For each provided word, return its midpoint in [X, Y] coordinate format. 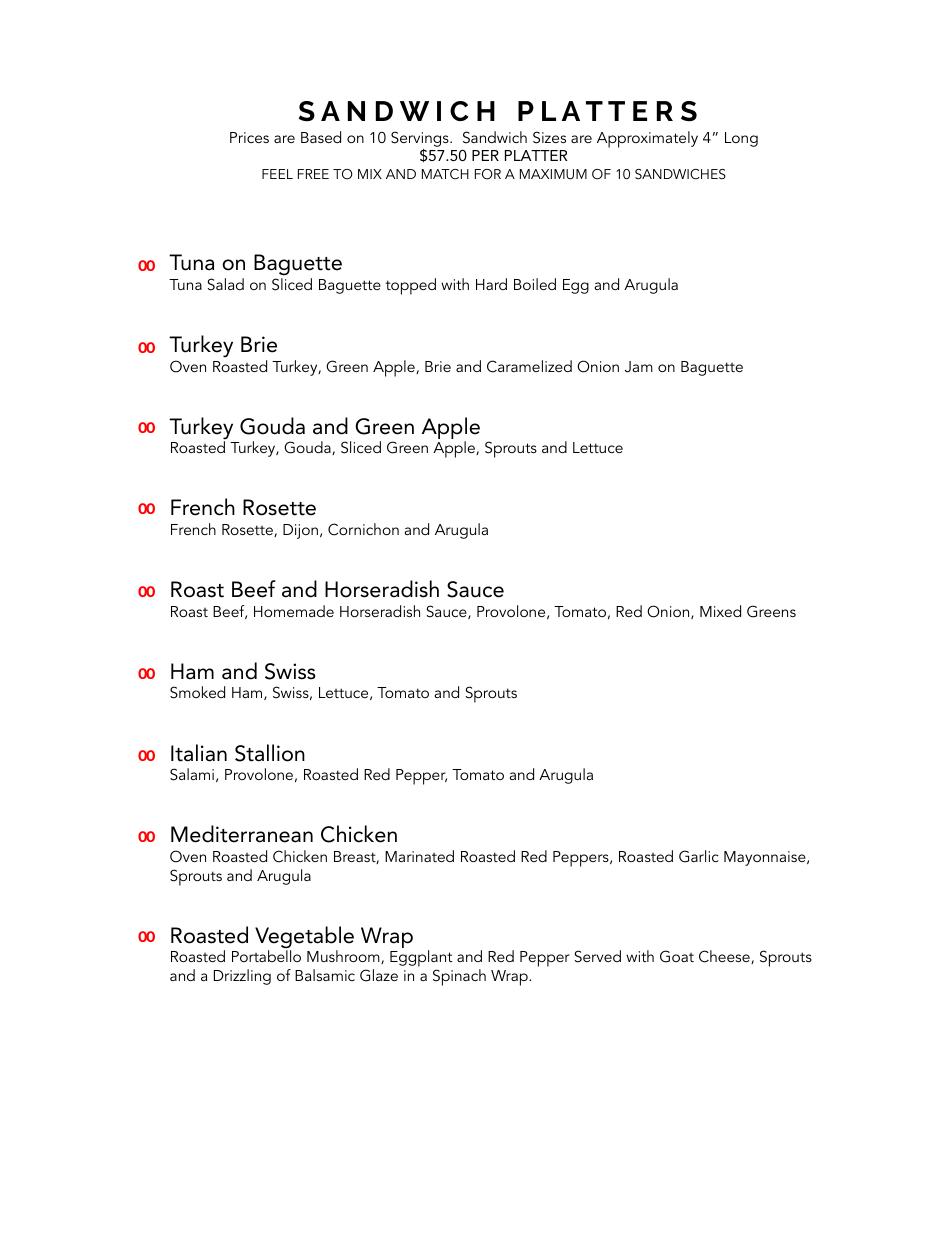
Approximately [647, 139]
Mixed [720, 611]
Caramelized [529, 366]
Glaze [379, 975]
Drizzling [242, 977]
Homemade [294, 611]
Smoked [197, 692]
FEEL [277, 174]
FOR [488, 174]
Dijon [300, 531]
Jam [639, 367]
